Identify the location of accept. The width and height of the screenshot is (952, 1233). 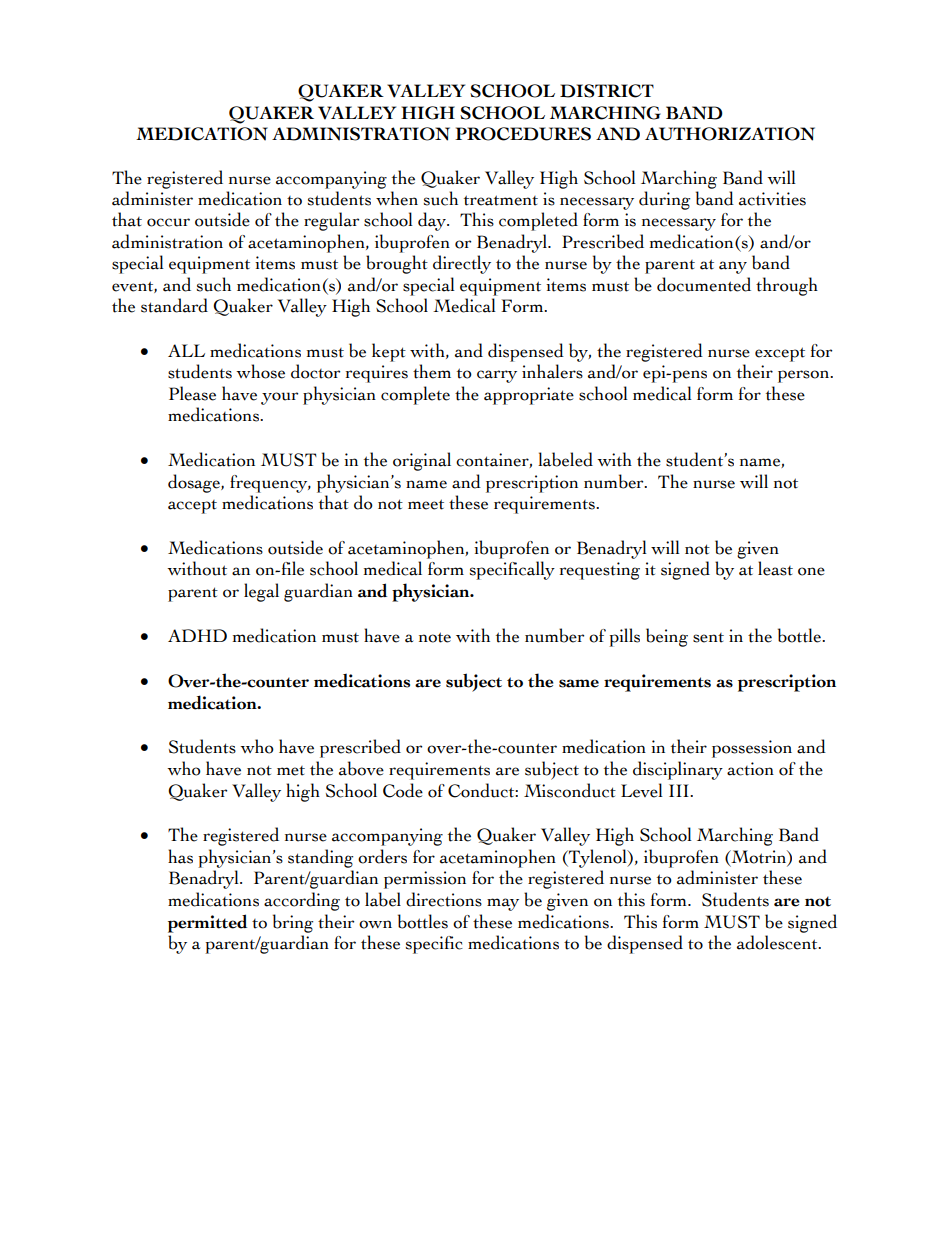
(192, 507).
